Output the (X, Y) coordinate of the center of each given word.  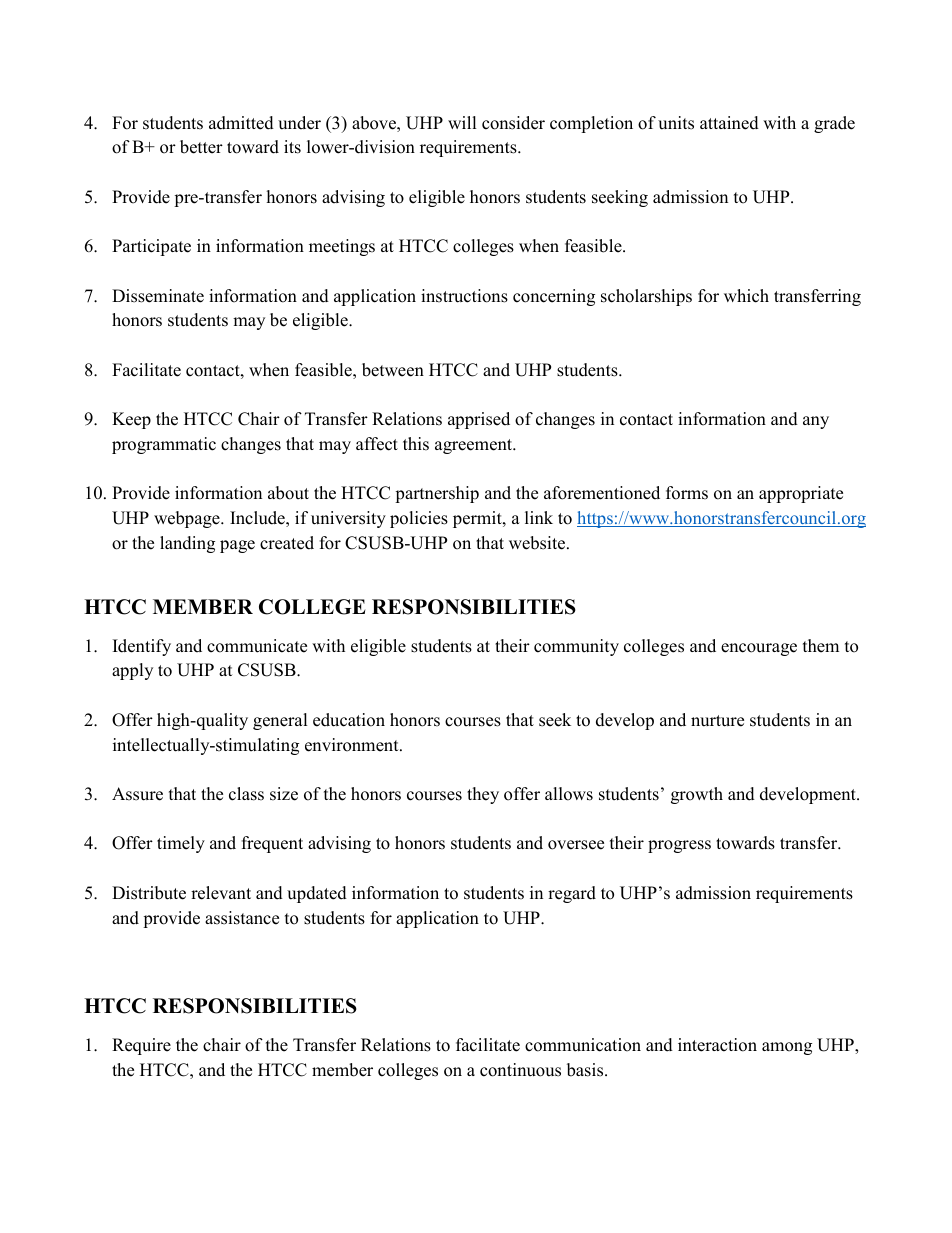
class (246, 794)
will (462, 122)
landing (187, 544)
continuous (520, 1070)
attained (729, 123)
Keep (131, 420)
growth (697, 795)
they (483, 795)
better (201, 147)
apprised (479, 420)
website (538, 543)
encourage (759, 649)
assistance (242, 918)
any (816, 422)
